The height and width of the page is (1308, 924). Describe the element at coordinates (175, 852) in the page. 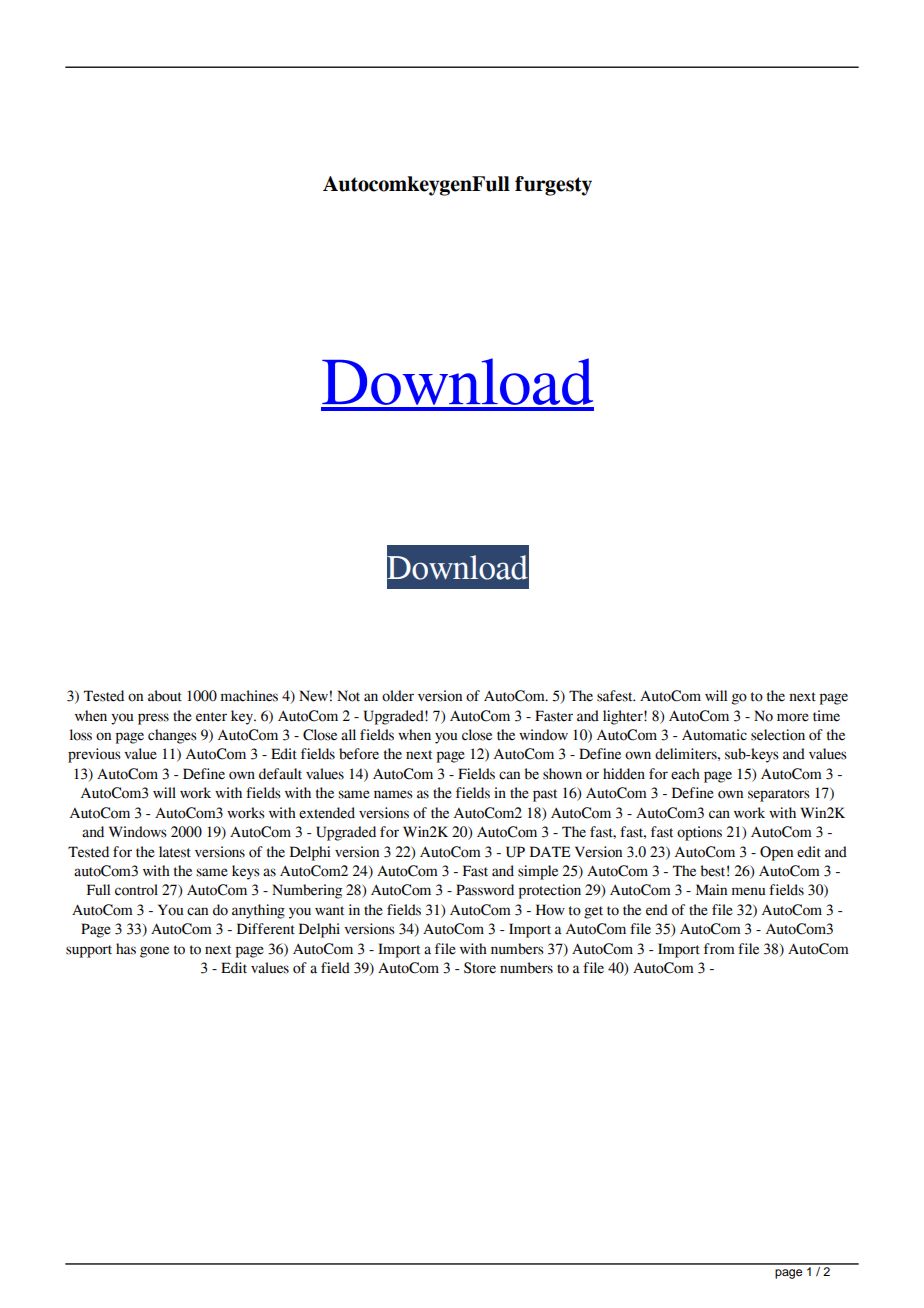

I see `latest` at that location.
